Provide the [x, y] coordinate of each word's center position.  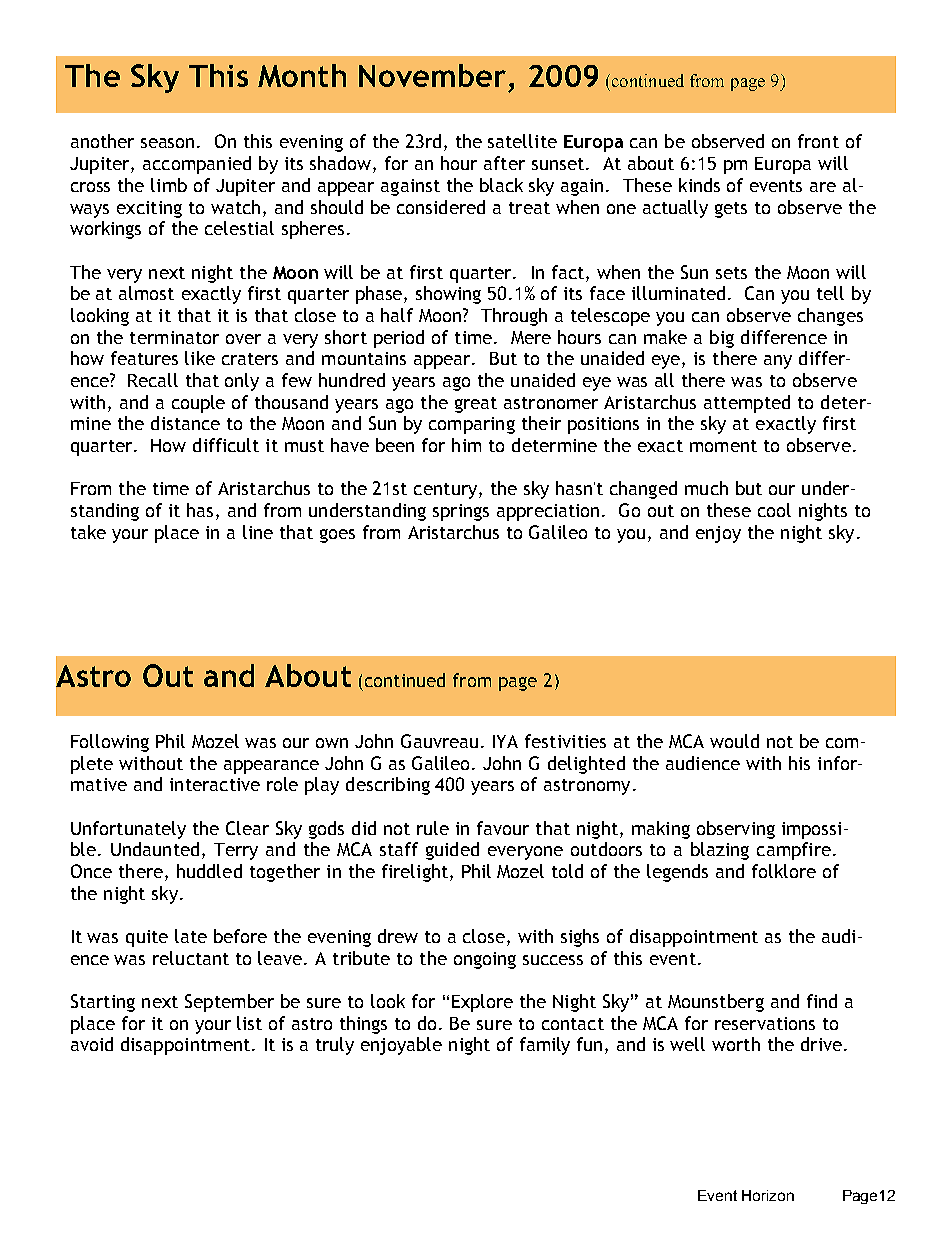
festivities [565, 741]
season [167, 143]
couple [198, 404]
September [229, 1003]
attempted [747, 404]
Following [110, 743]
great [476, 405]
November [432, 75]
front [818, 141]
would [734, 741]
